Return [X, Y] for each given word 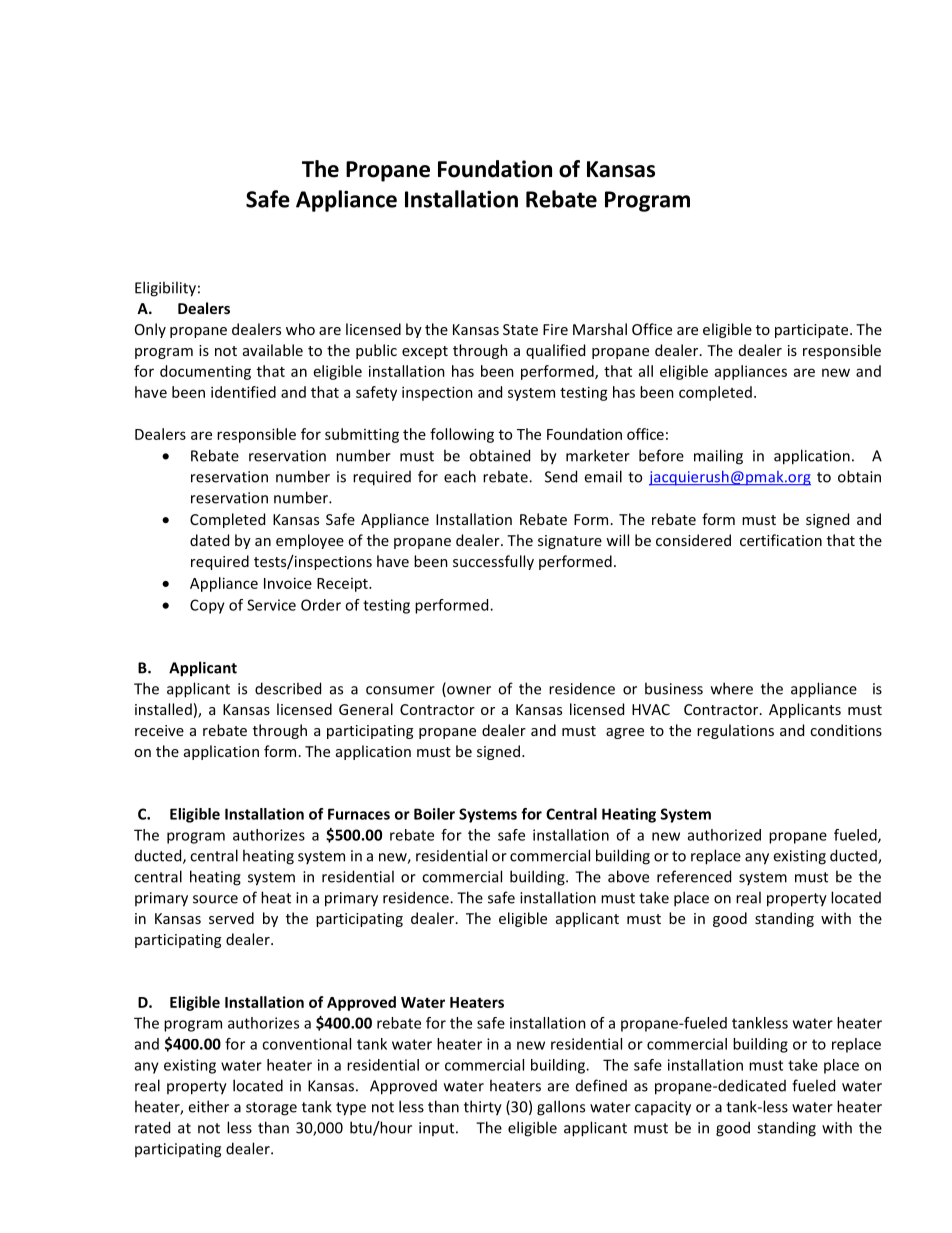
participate [813, 331]
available [273, 350]
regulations [735, 731]
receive [159, 730]
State [520, 329]
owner [468, 691]
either [208, 1106]
